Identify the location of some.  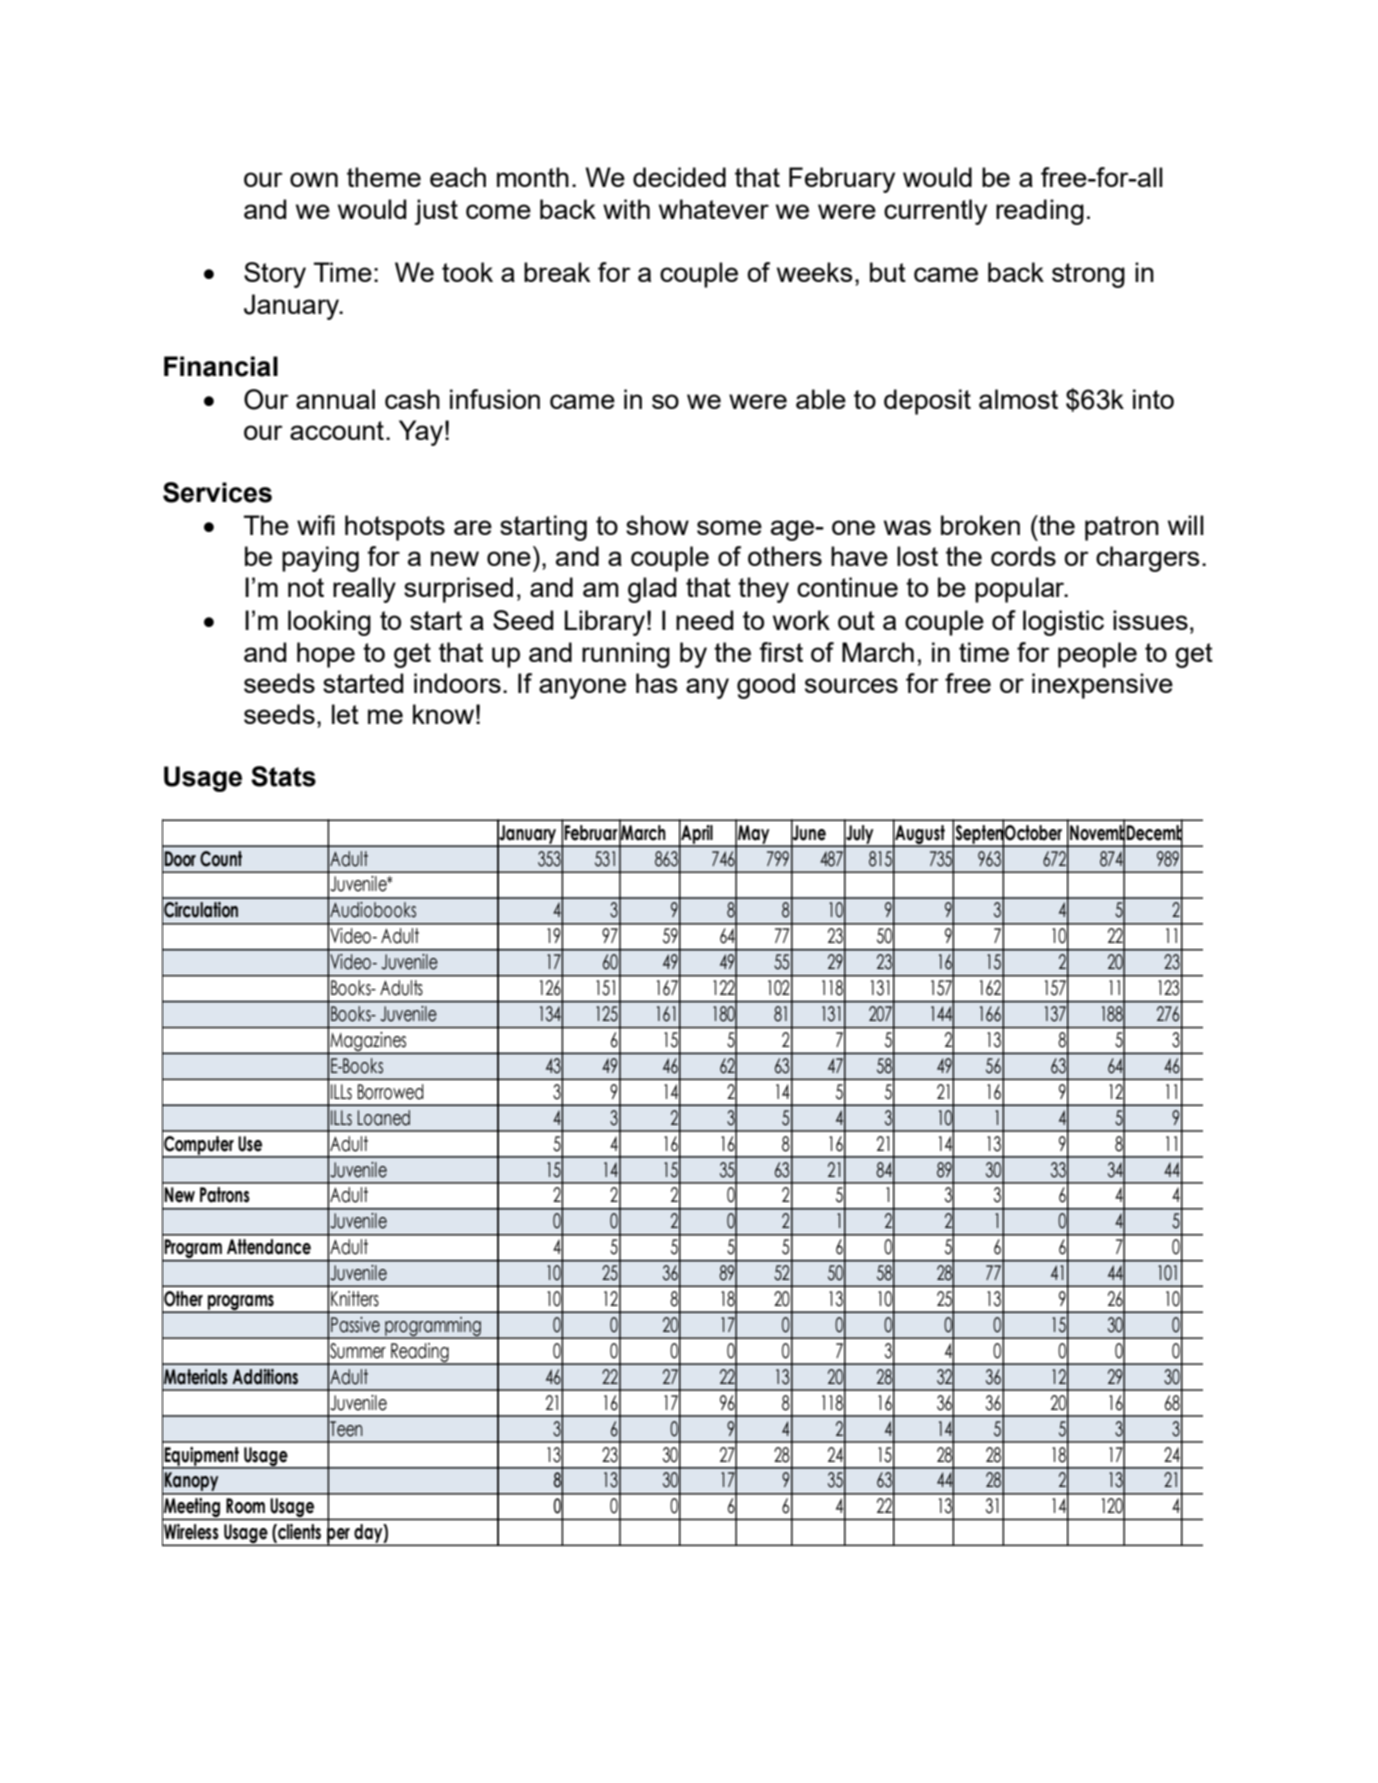
(729, 527).
